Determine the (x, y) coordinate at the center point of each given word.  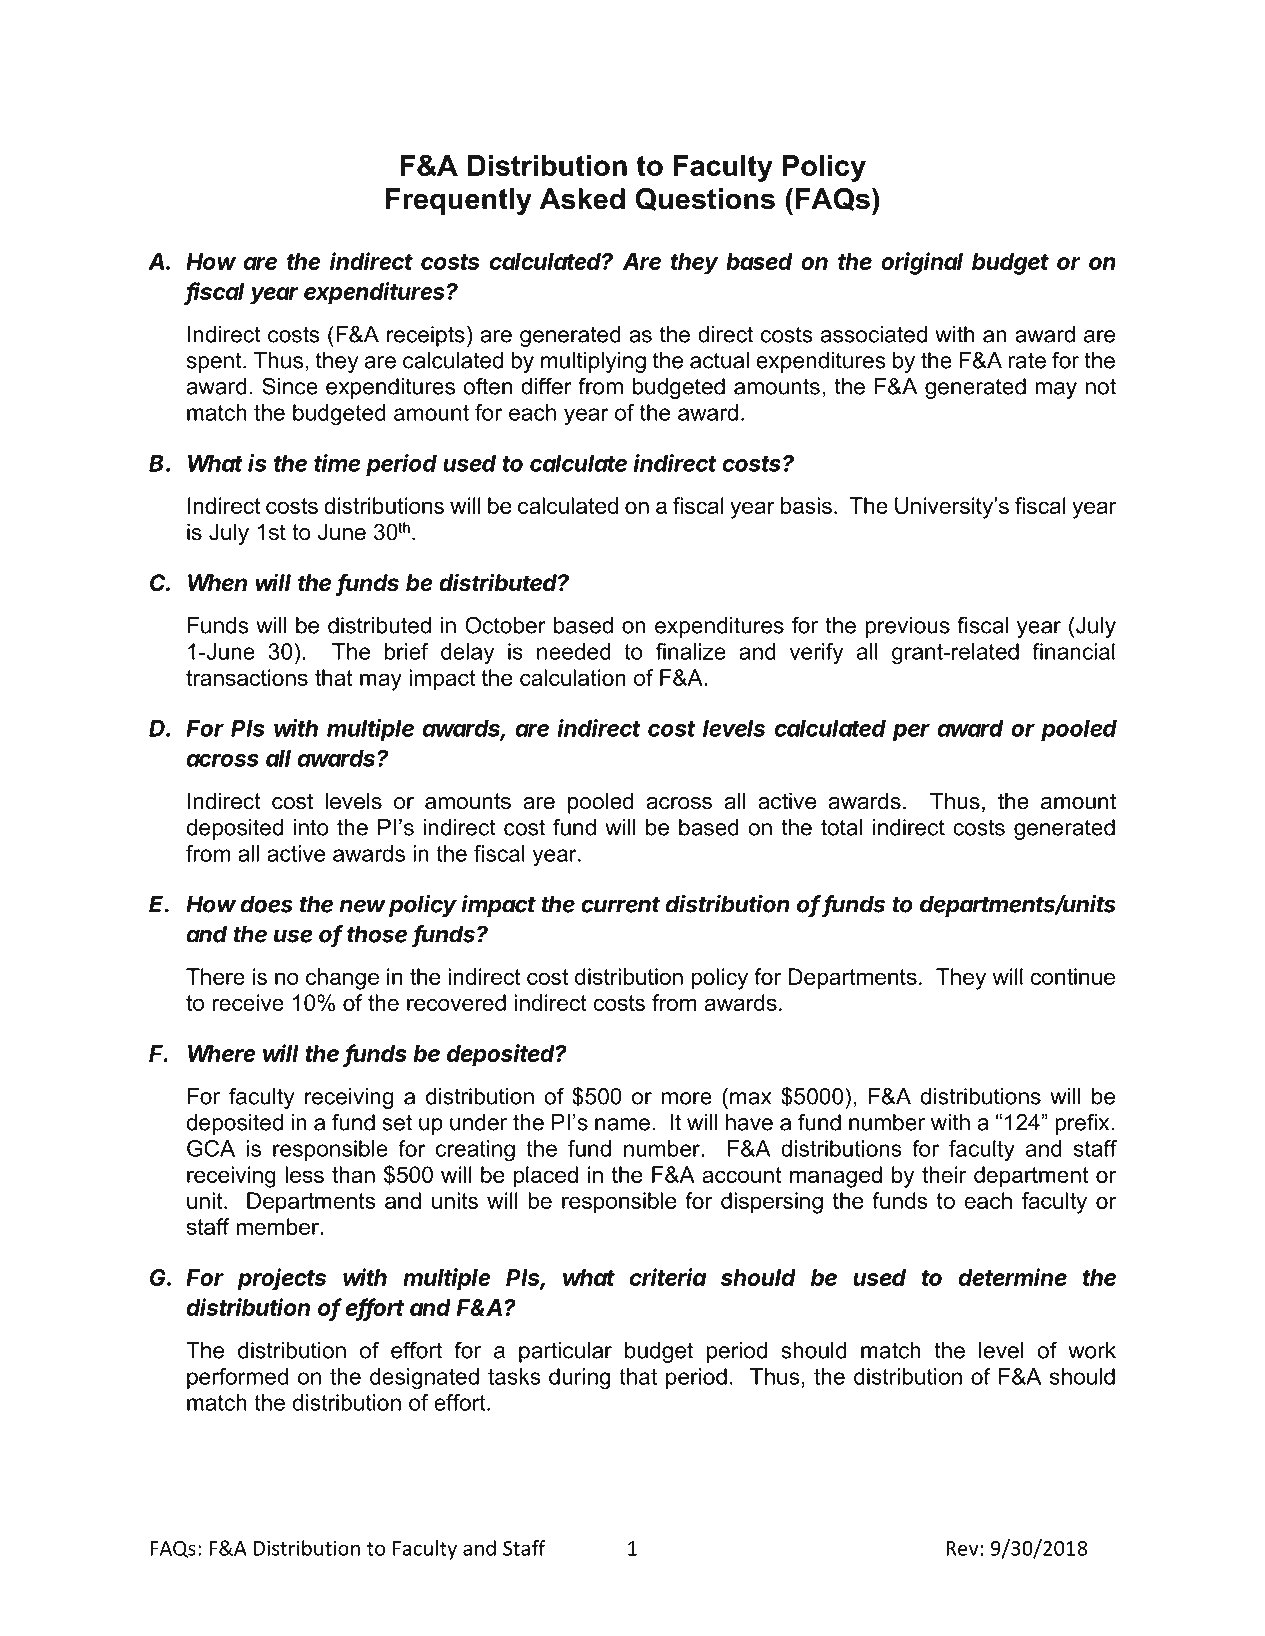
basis (806, 505)
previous (907, 627)
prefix (1083, 1124)
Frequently (459, 201)
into (311, 827)
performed (237, 1378)
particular (565, 1352)
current (620, 905)
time (337, 463)
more (687, 1098)
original (922, 263)
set (397, 1122)
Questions (705, 199)
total (841, 827)
